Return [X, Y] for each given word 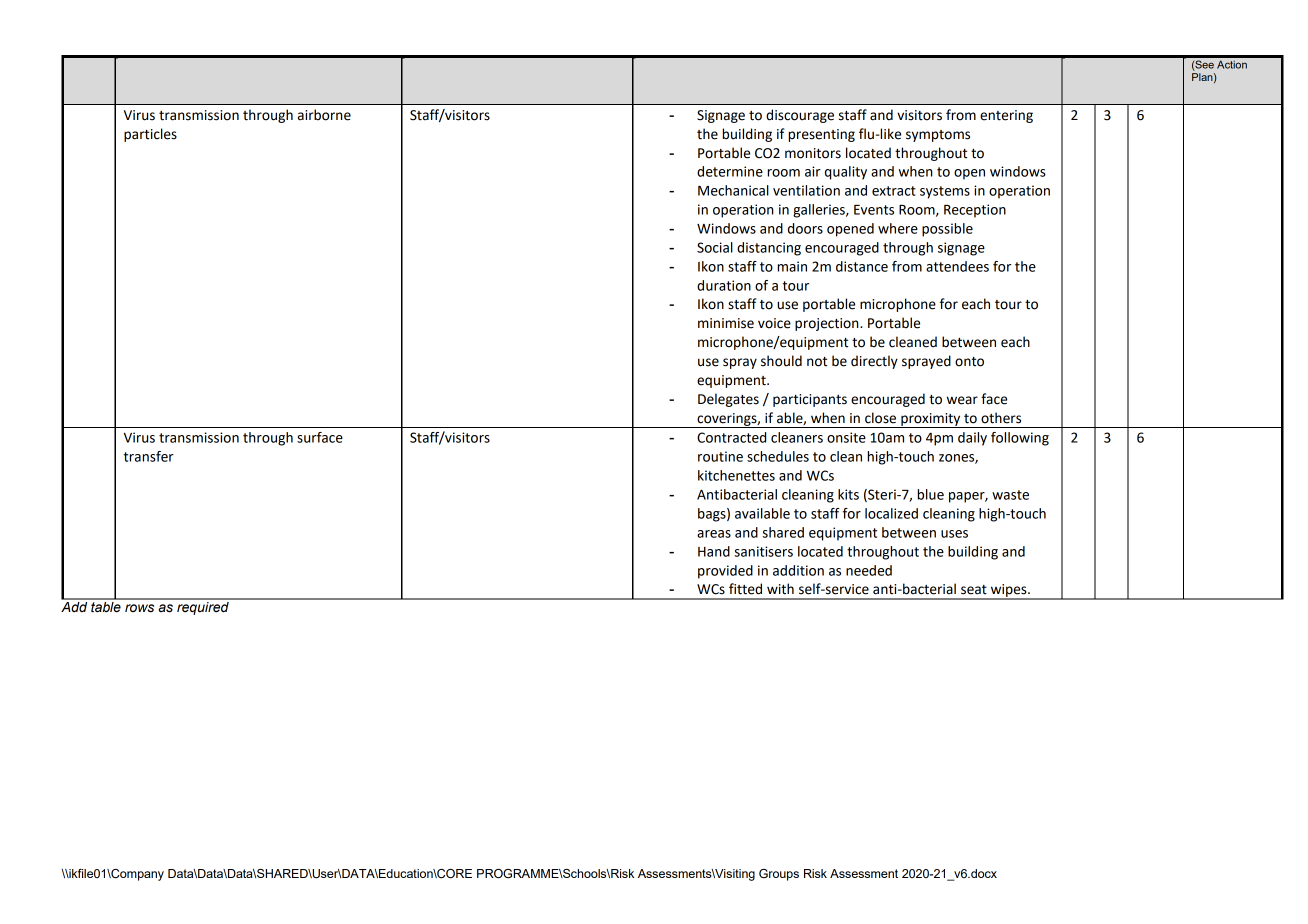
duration [724, 285]
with [780, 589]
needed [869, 570]
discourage [800, 116]
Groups [779, 875]
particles [150, 135]
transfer [149, 456]
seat [974, 590]
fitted [745, 589]
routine [720, 456]
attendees [957, 266]
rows [139, 608]
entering [1006, 116]
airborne [324, 115]
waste [1010, 495]
